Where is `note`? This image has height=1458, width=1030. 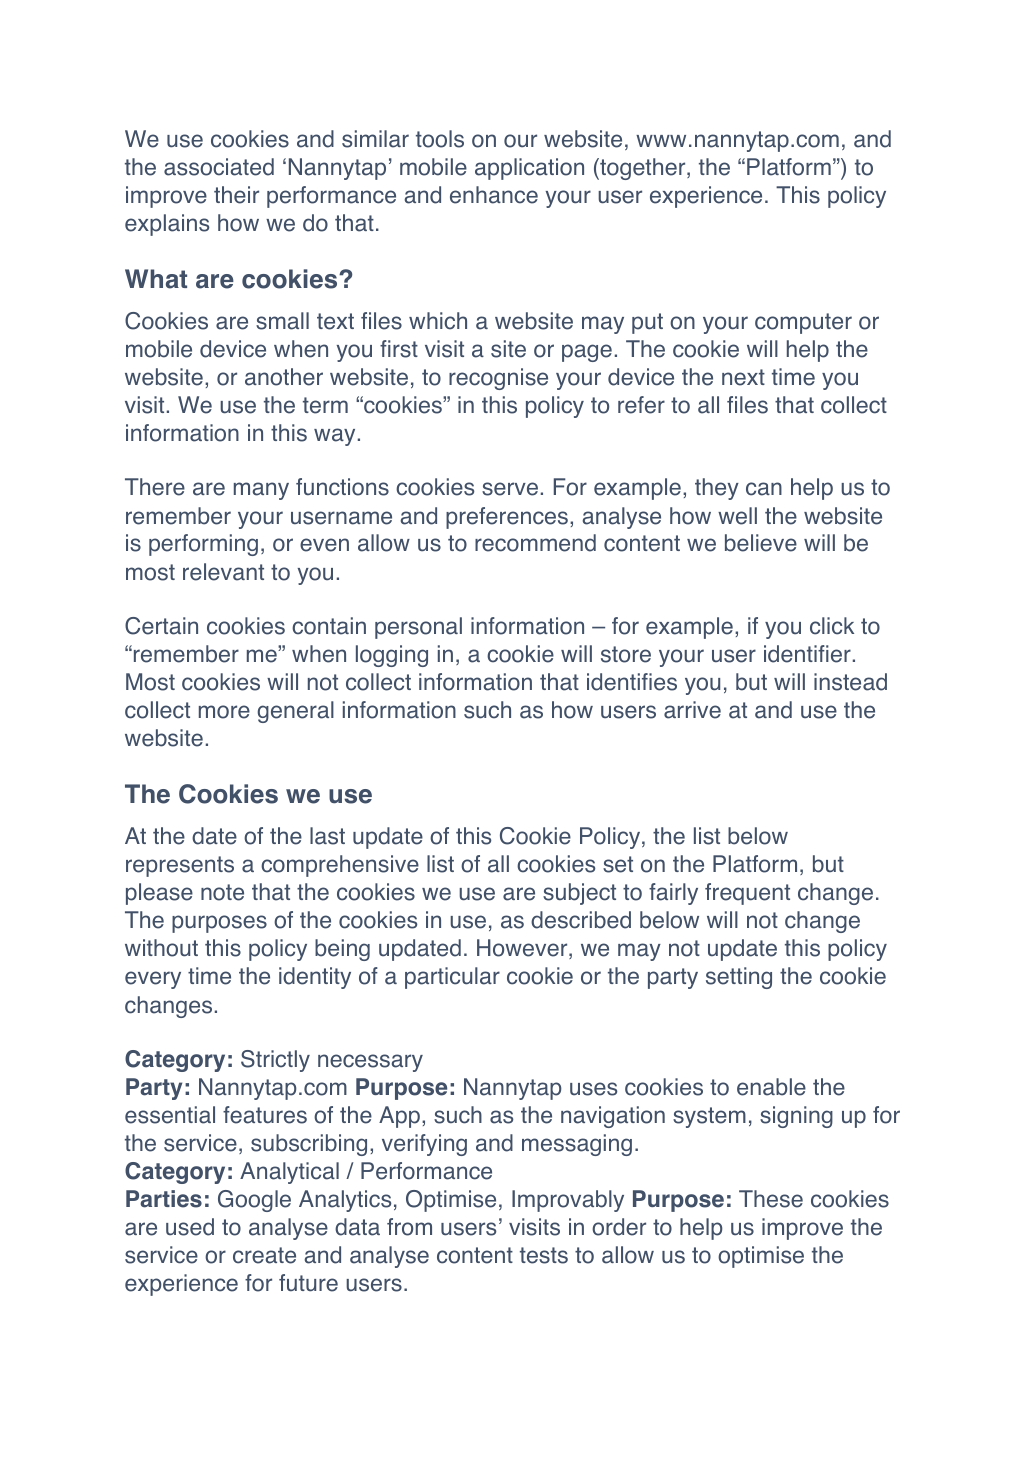 note is located at coordinates (222, 892).
